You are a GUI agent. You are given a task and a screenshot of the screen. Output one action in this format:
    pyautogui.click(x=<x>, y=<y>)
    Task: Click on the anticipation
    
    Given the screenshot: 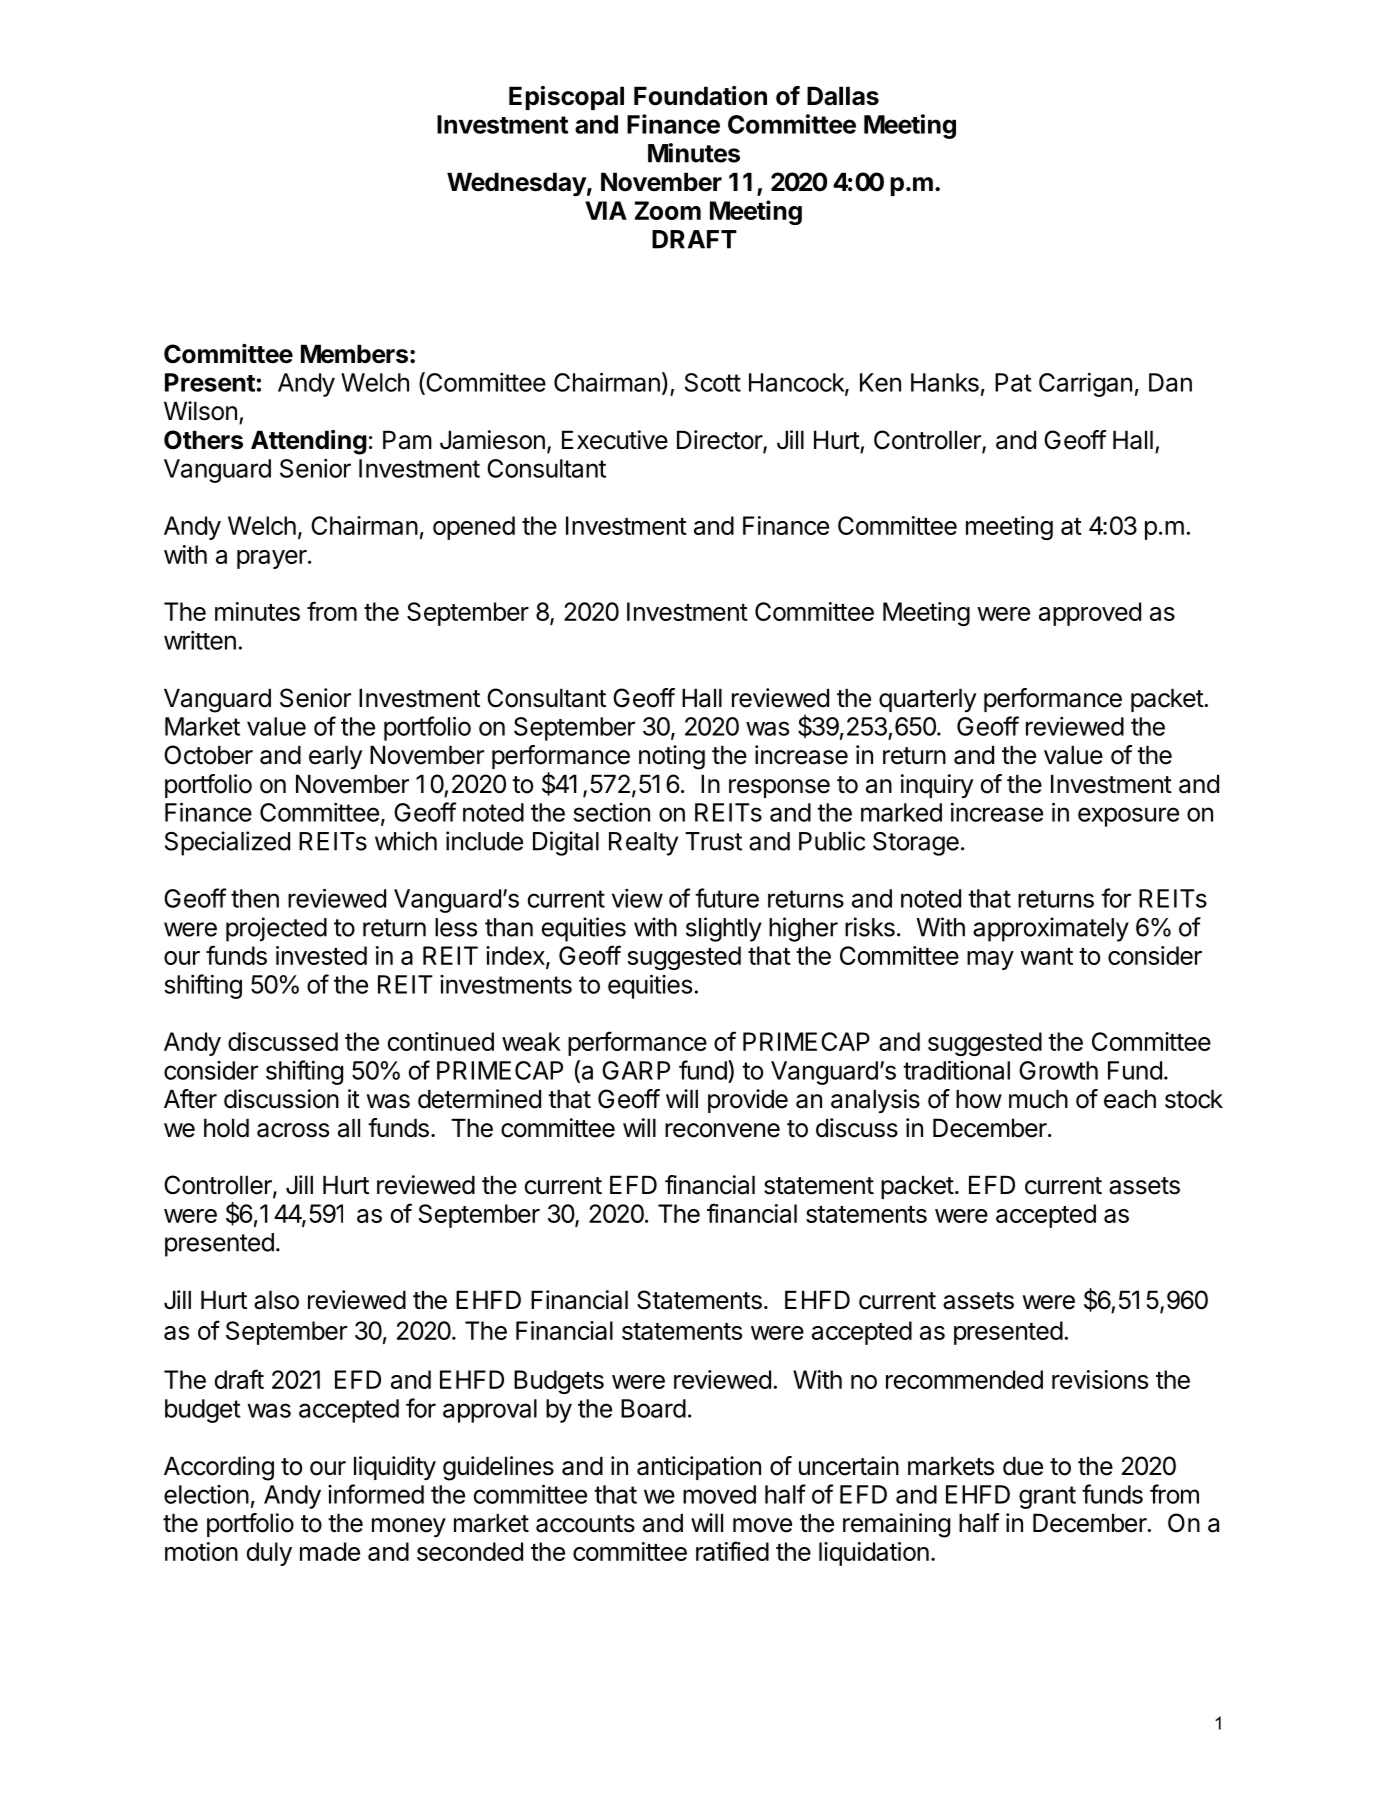 What is the action you would take?
    pyautogui.click(x=699, y=1468)
